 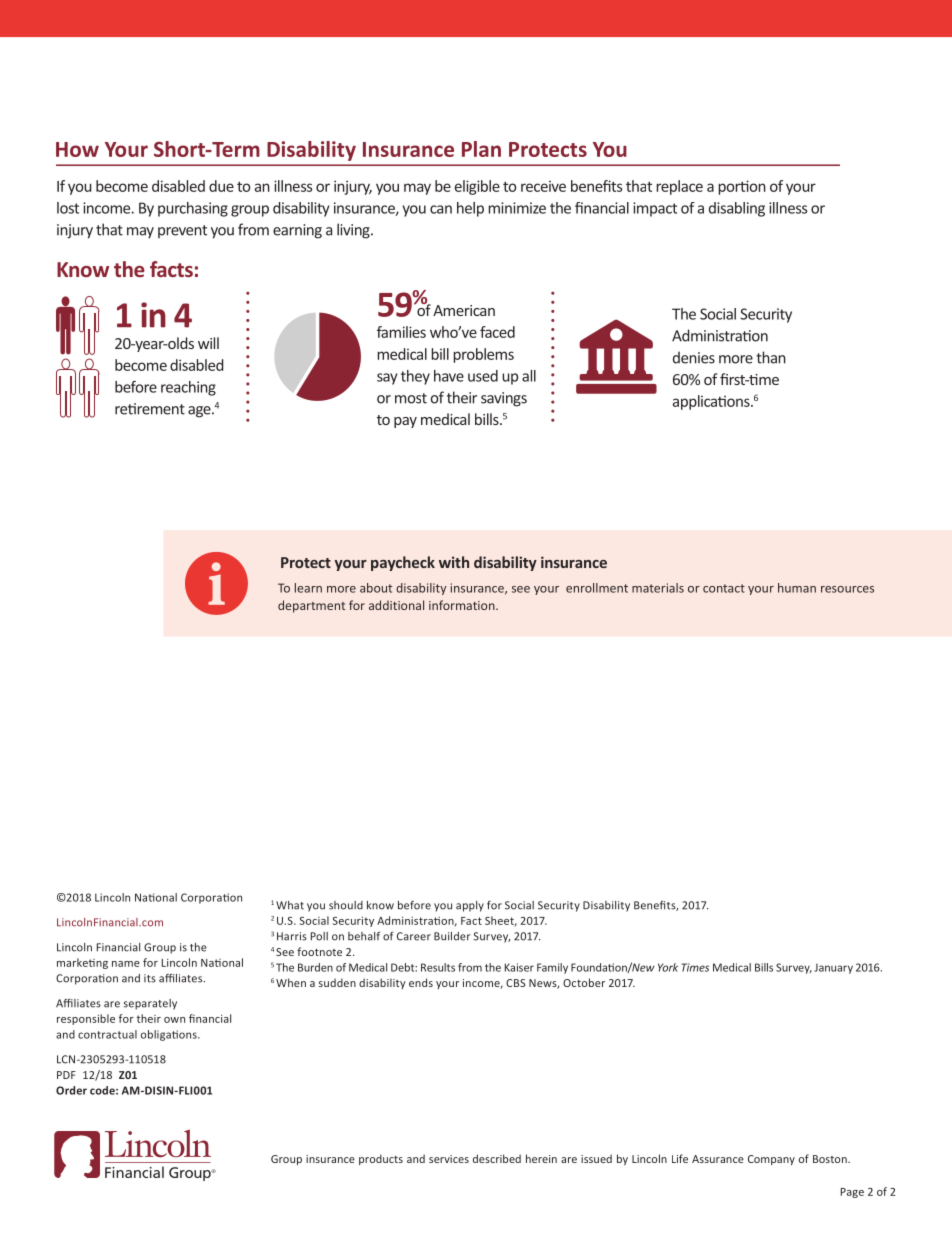 I want to click on than, so click(x=771, y=357).
